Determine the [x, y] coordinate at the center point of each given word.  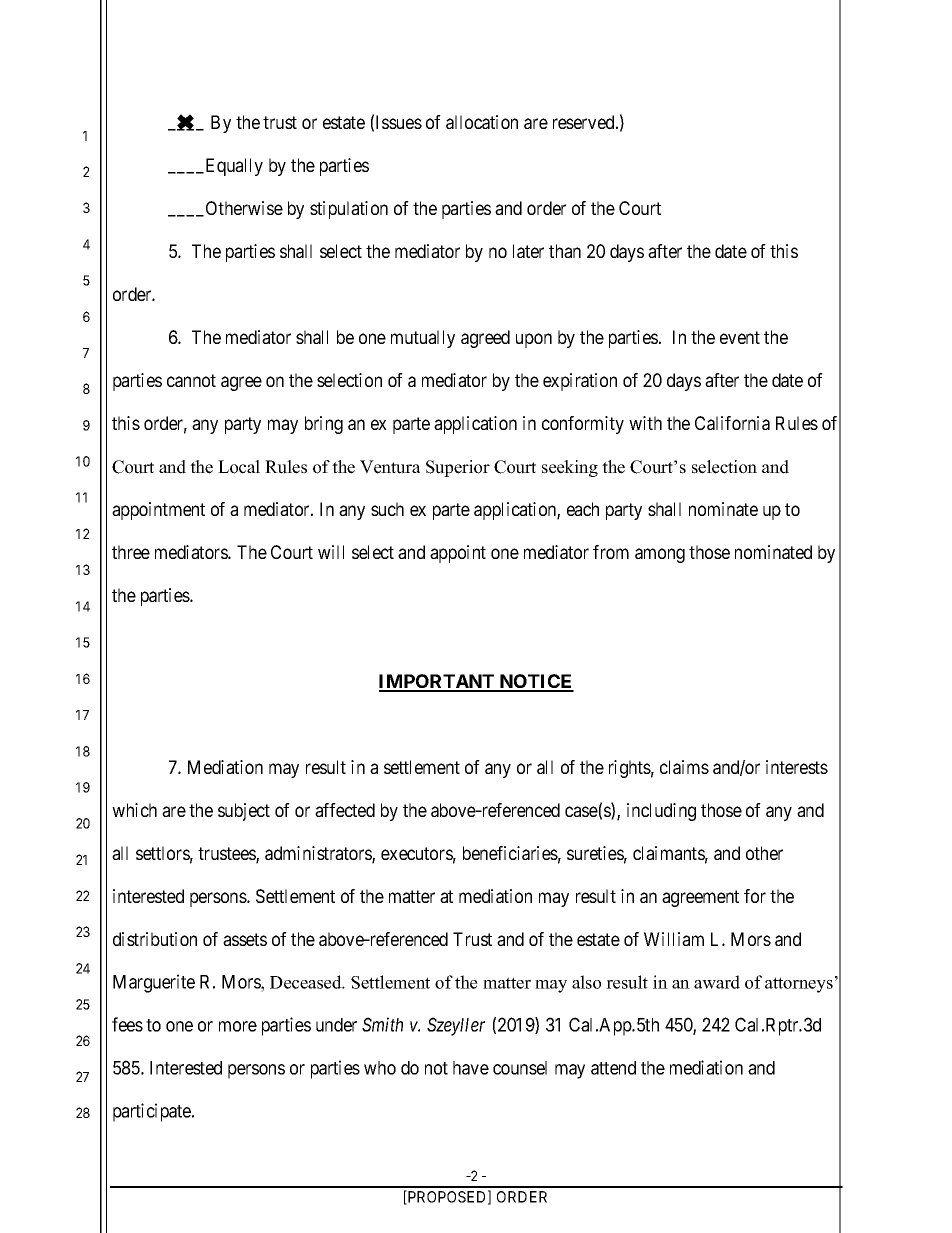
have [471, 1068]
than [565, 251]
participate [153, 1112]
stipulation [349, 210]
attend [613, 1068]
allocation [482, 122]
